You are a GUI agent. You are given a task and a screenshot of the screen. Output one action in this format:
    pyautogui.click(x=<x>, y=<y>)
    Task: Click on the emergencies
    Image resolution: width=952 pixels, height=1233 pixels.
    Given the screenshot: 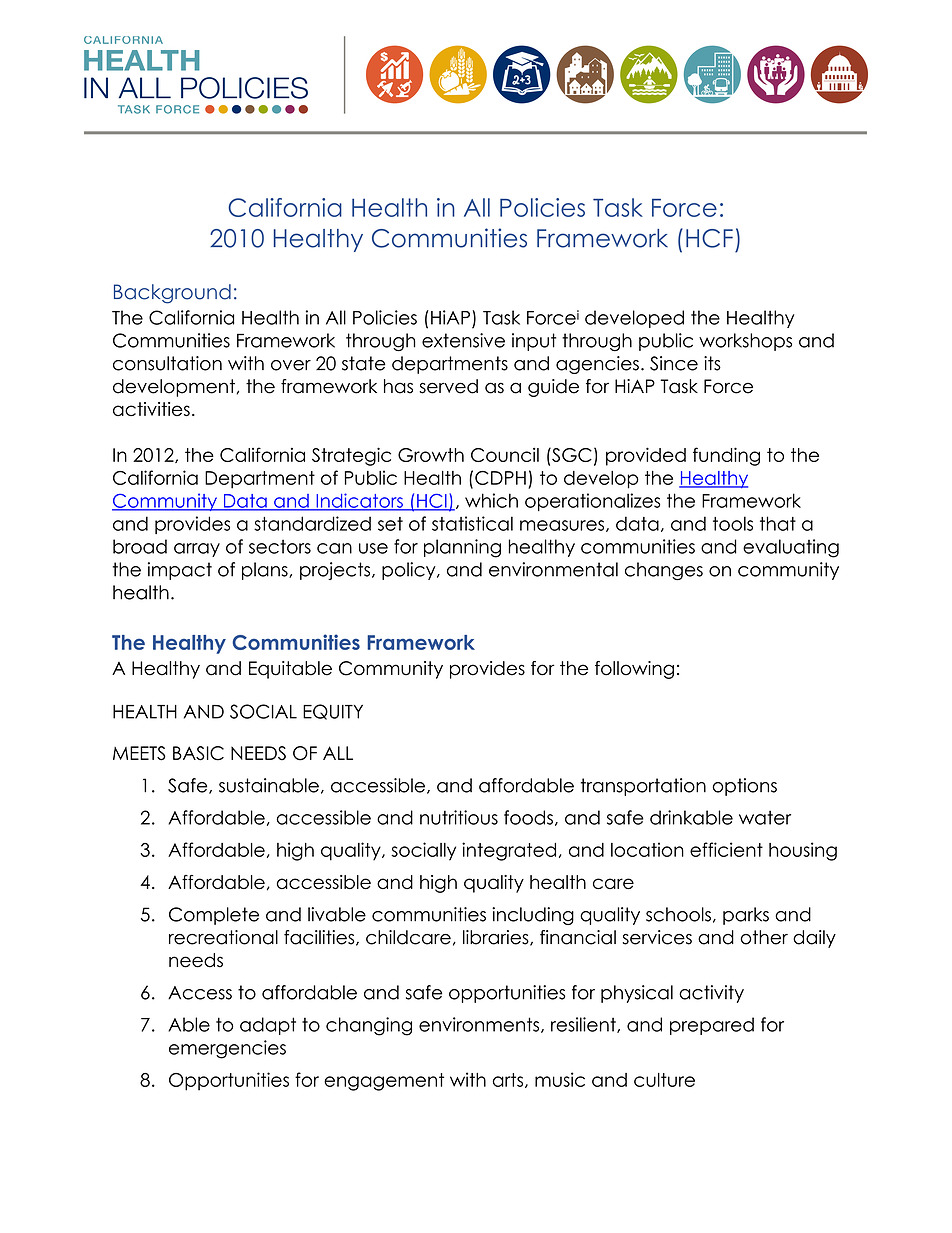 What is the action you would take?
    pyautogui.click(x=227, y=1049)
